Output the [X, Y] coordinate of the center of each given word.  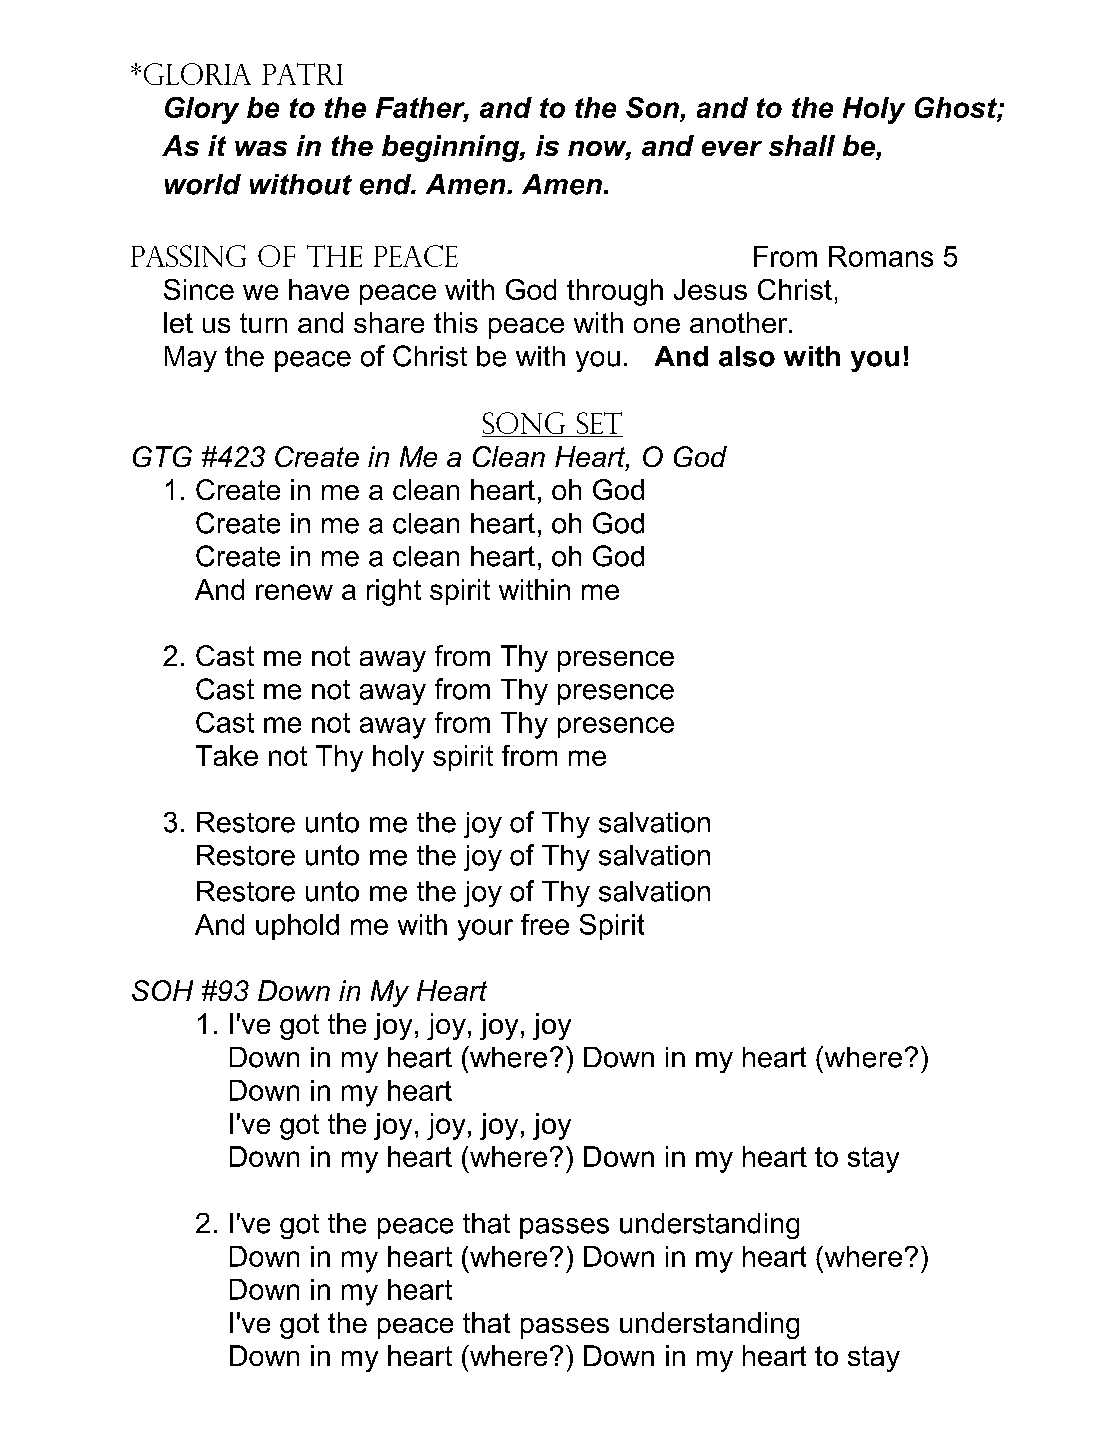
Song [525, 424]
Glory [202, 110]
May [191, 359]
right [394, 592]
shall [802, 145]
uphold [297, 927]
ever [732, 148]
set [599, 423]
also [747, 356]
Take [227, 755]
